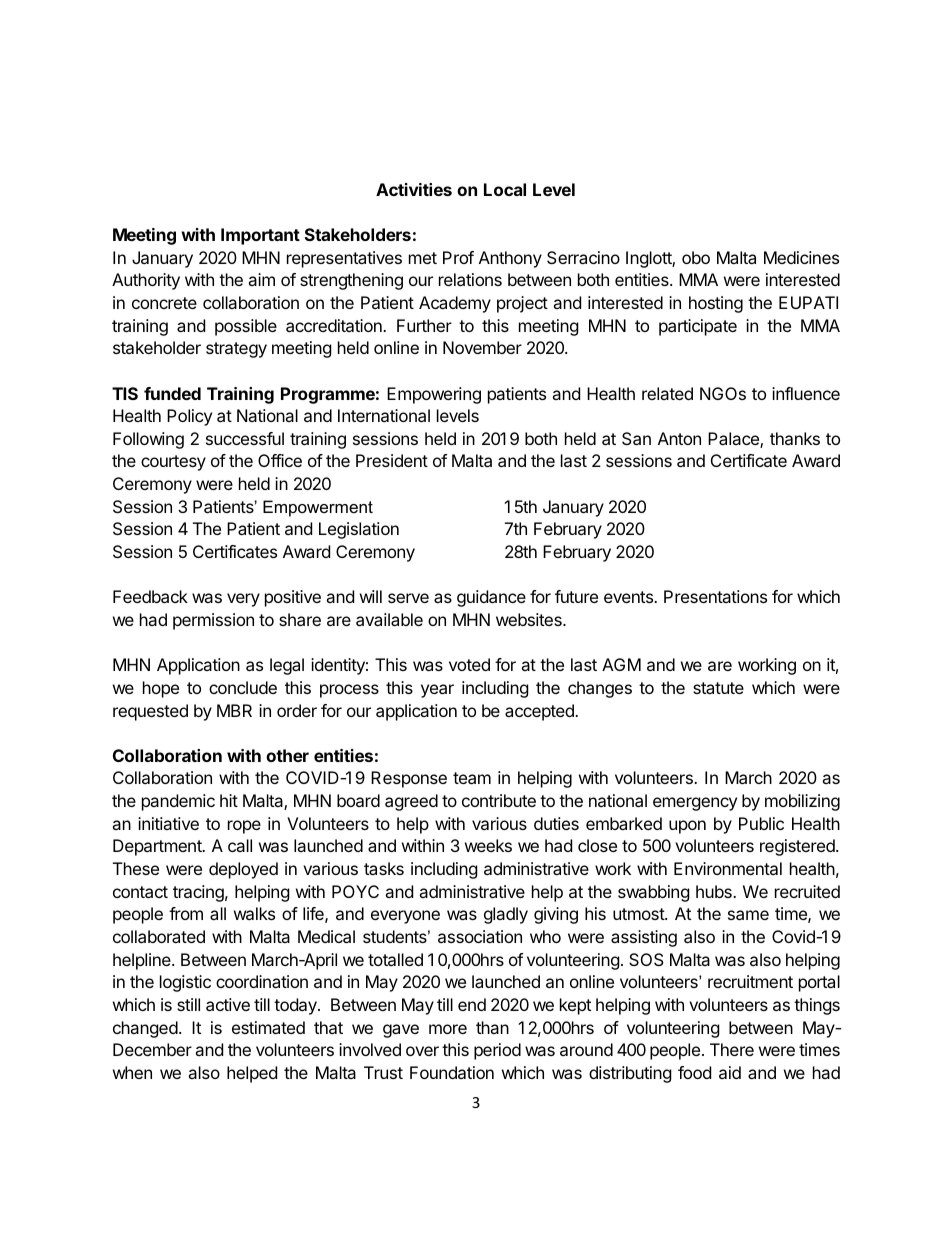  I want to click on related, so click(667, 393).
